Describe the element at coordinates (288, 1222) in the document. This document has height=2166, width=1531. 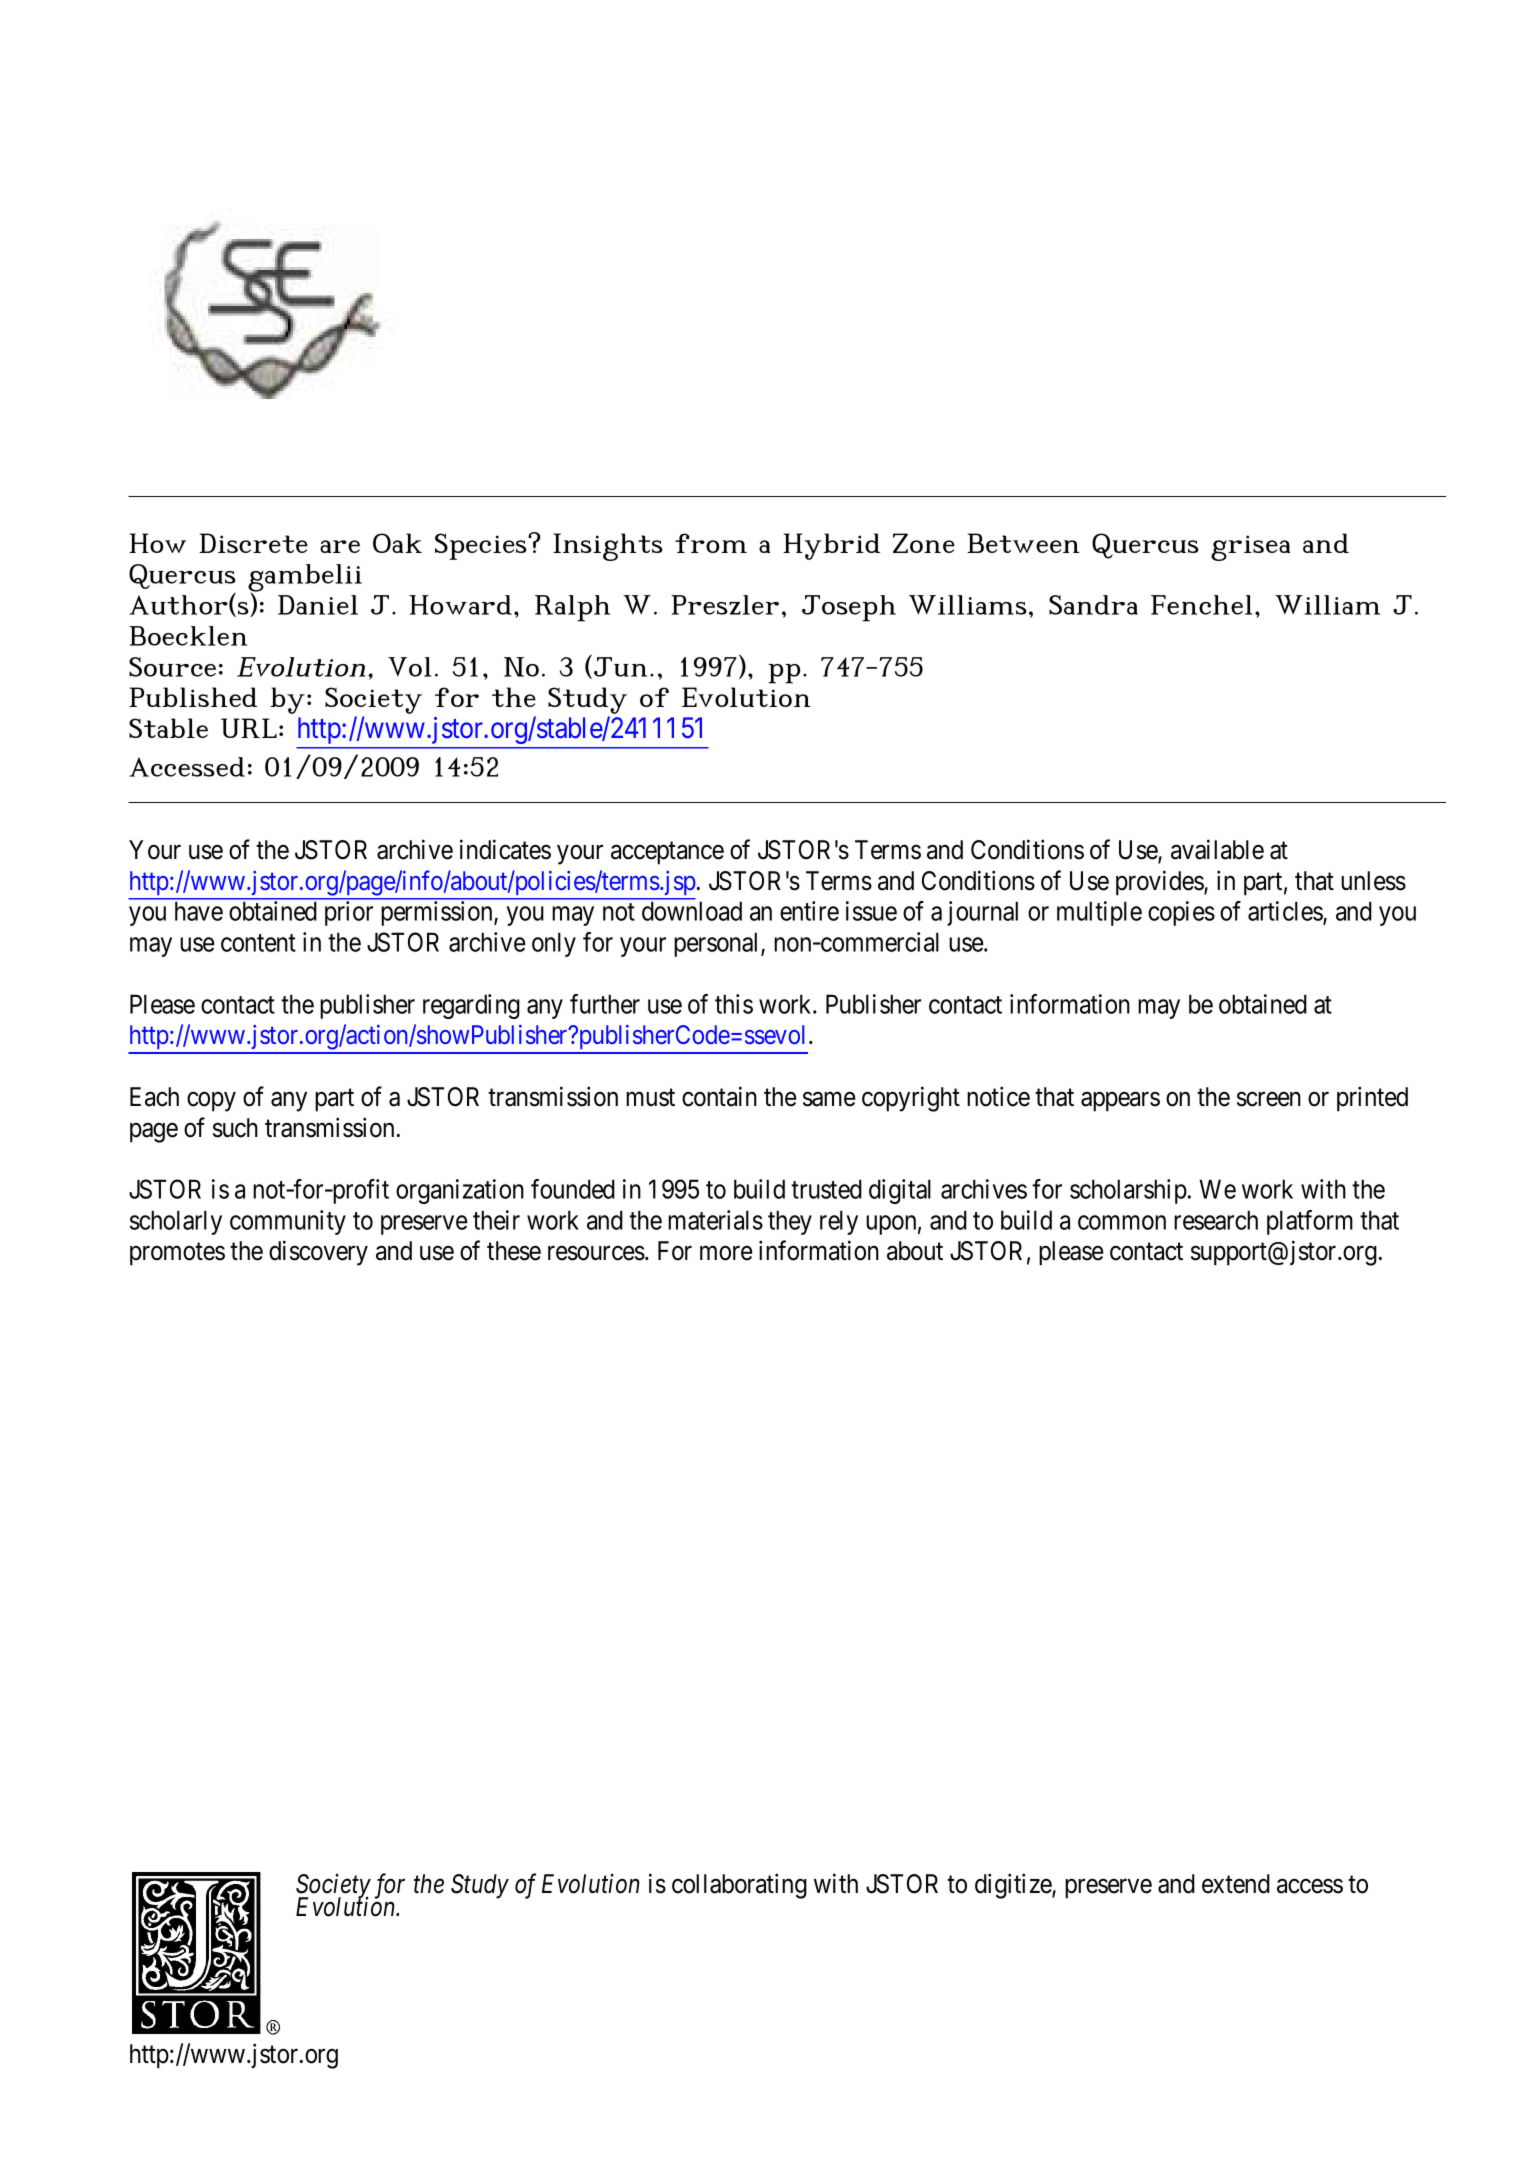
I see `community` at that location.
